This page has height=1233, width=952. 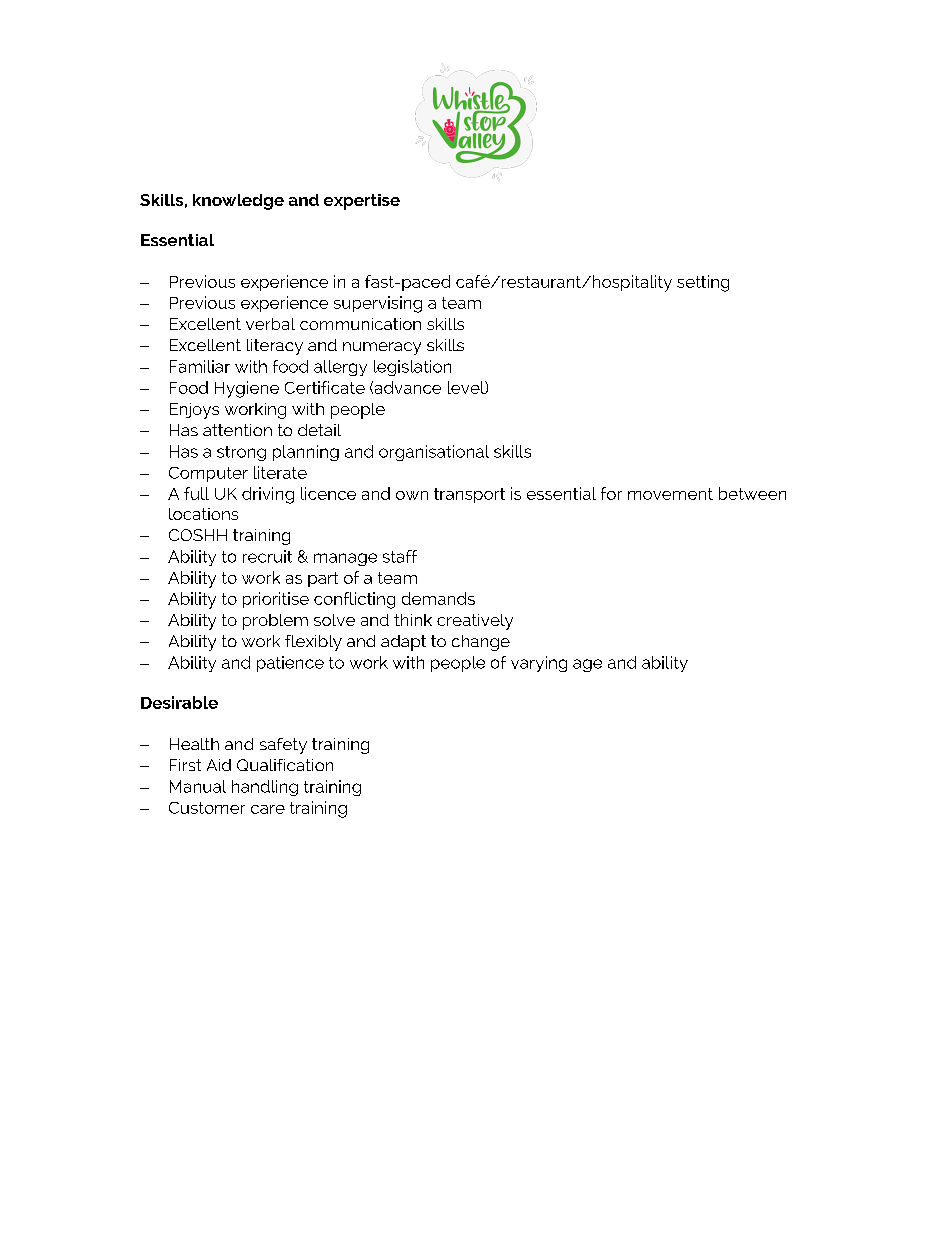 What do you see at coordinates (703, 283) in the page?
I see `setting` at bounding box center [703, 283].
